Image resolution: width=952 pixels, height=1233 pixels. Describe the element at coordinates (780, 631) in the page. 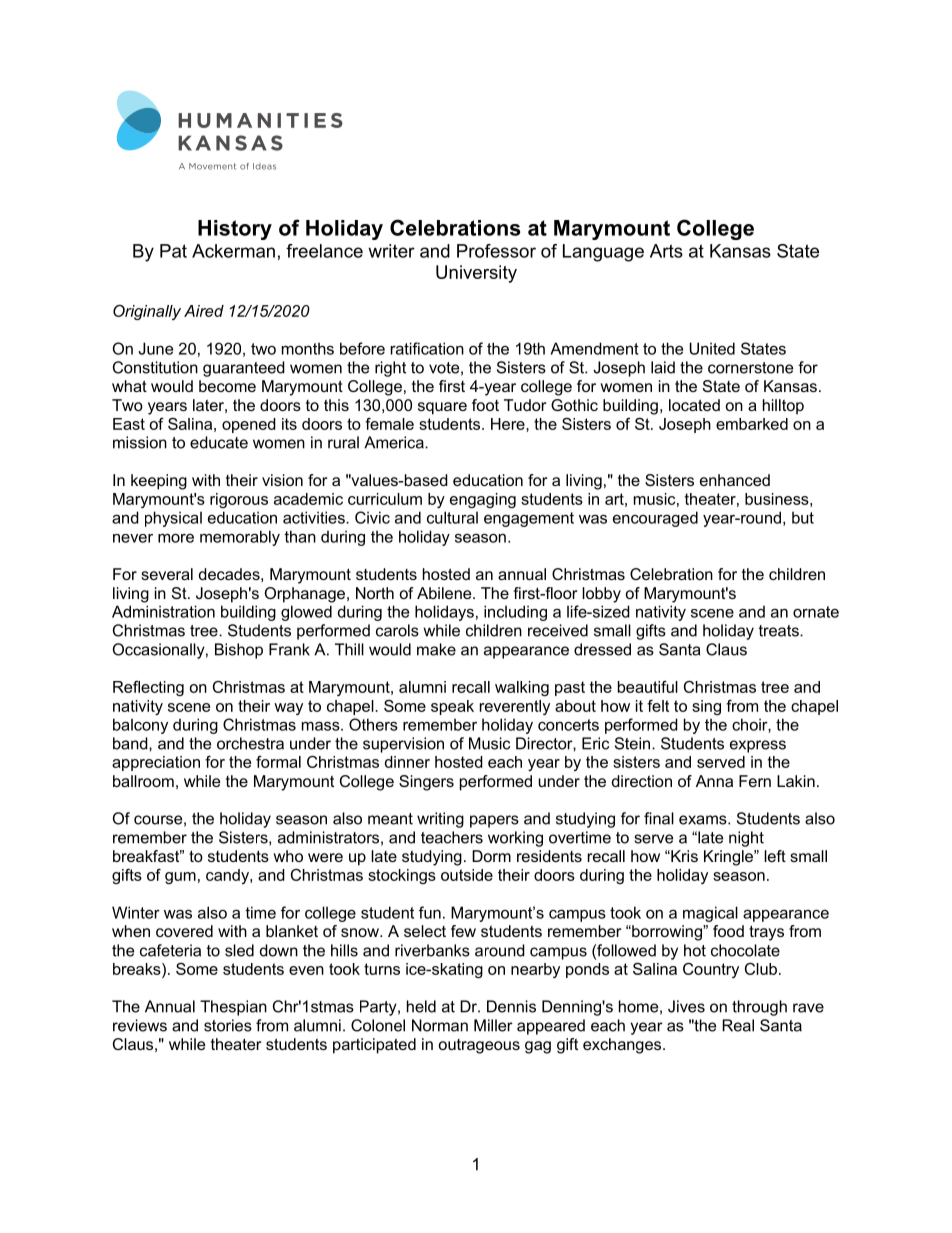

I see `treats` at that location.
